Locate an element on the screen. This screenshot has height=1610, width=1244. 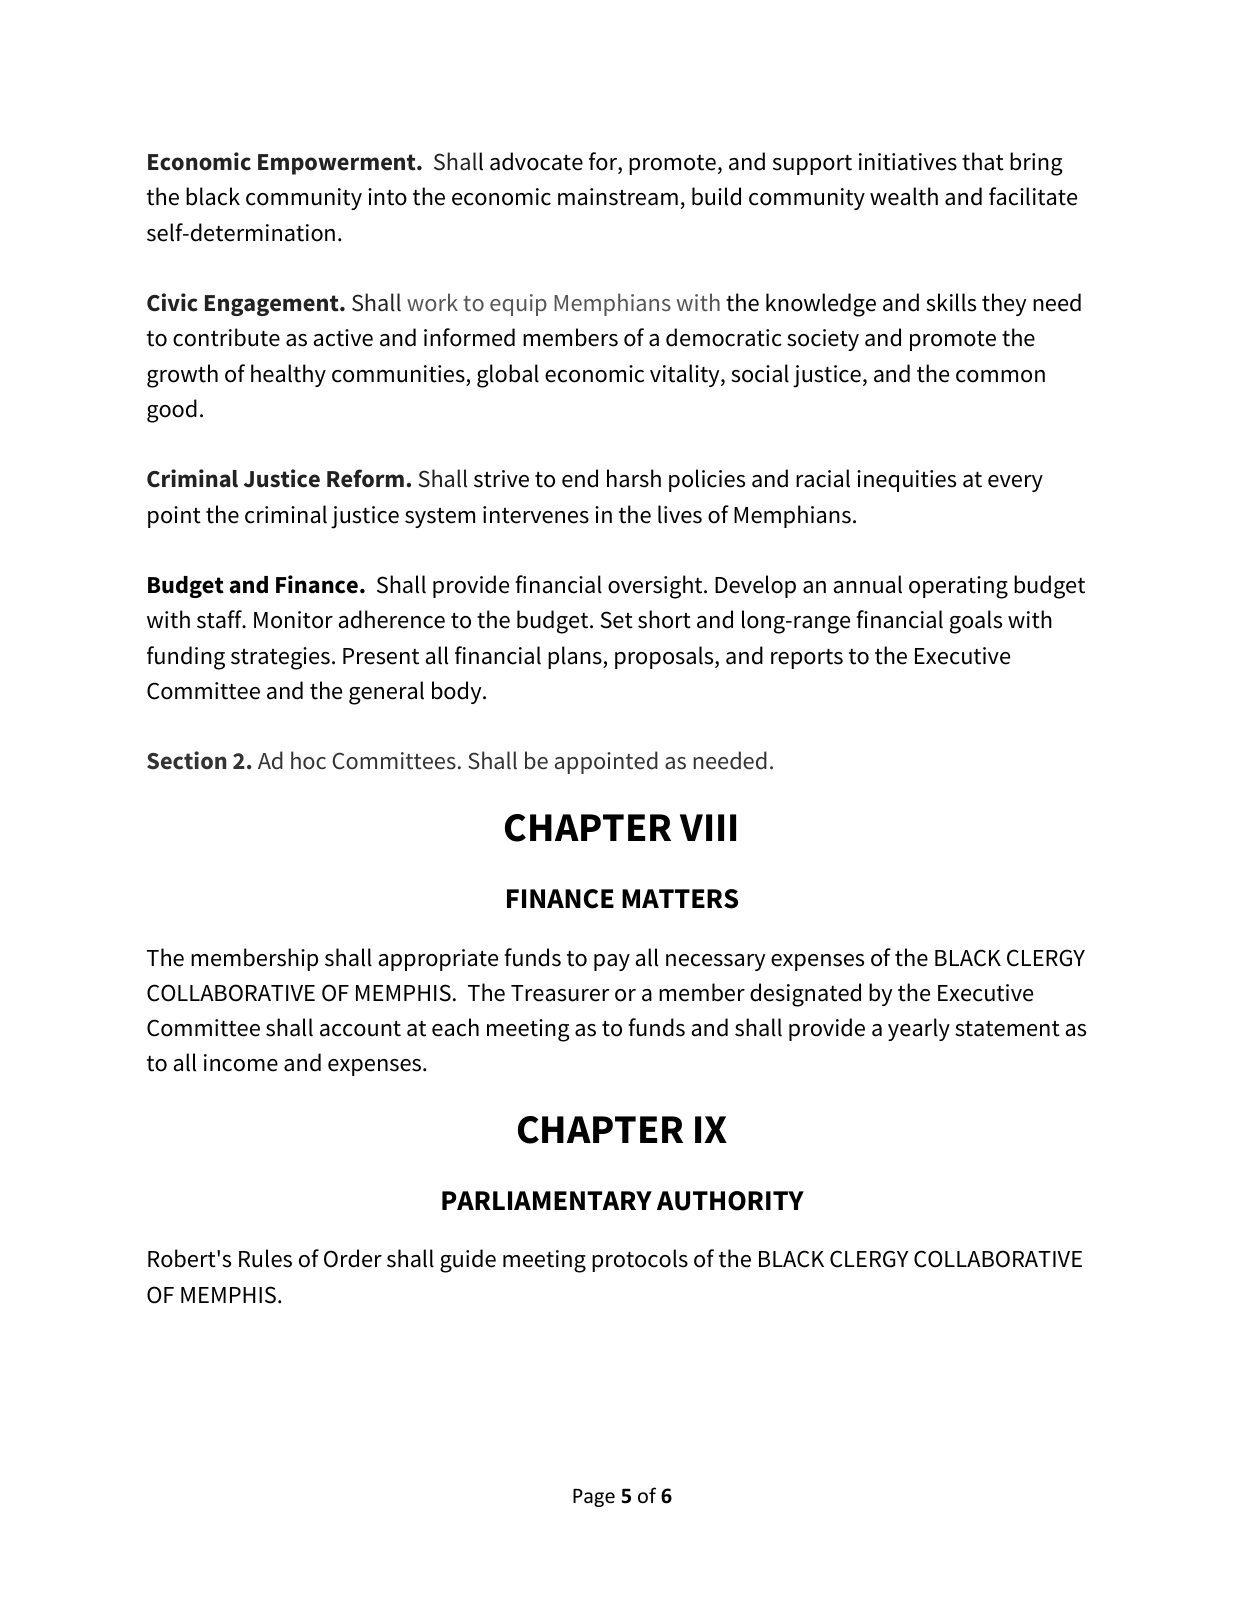
Set is located at coordinates (617, 620).
